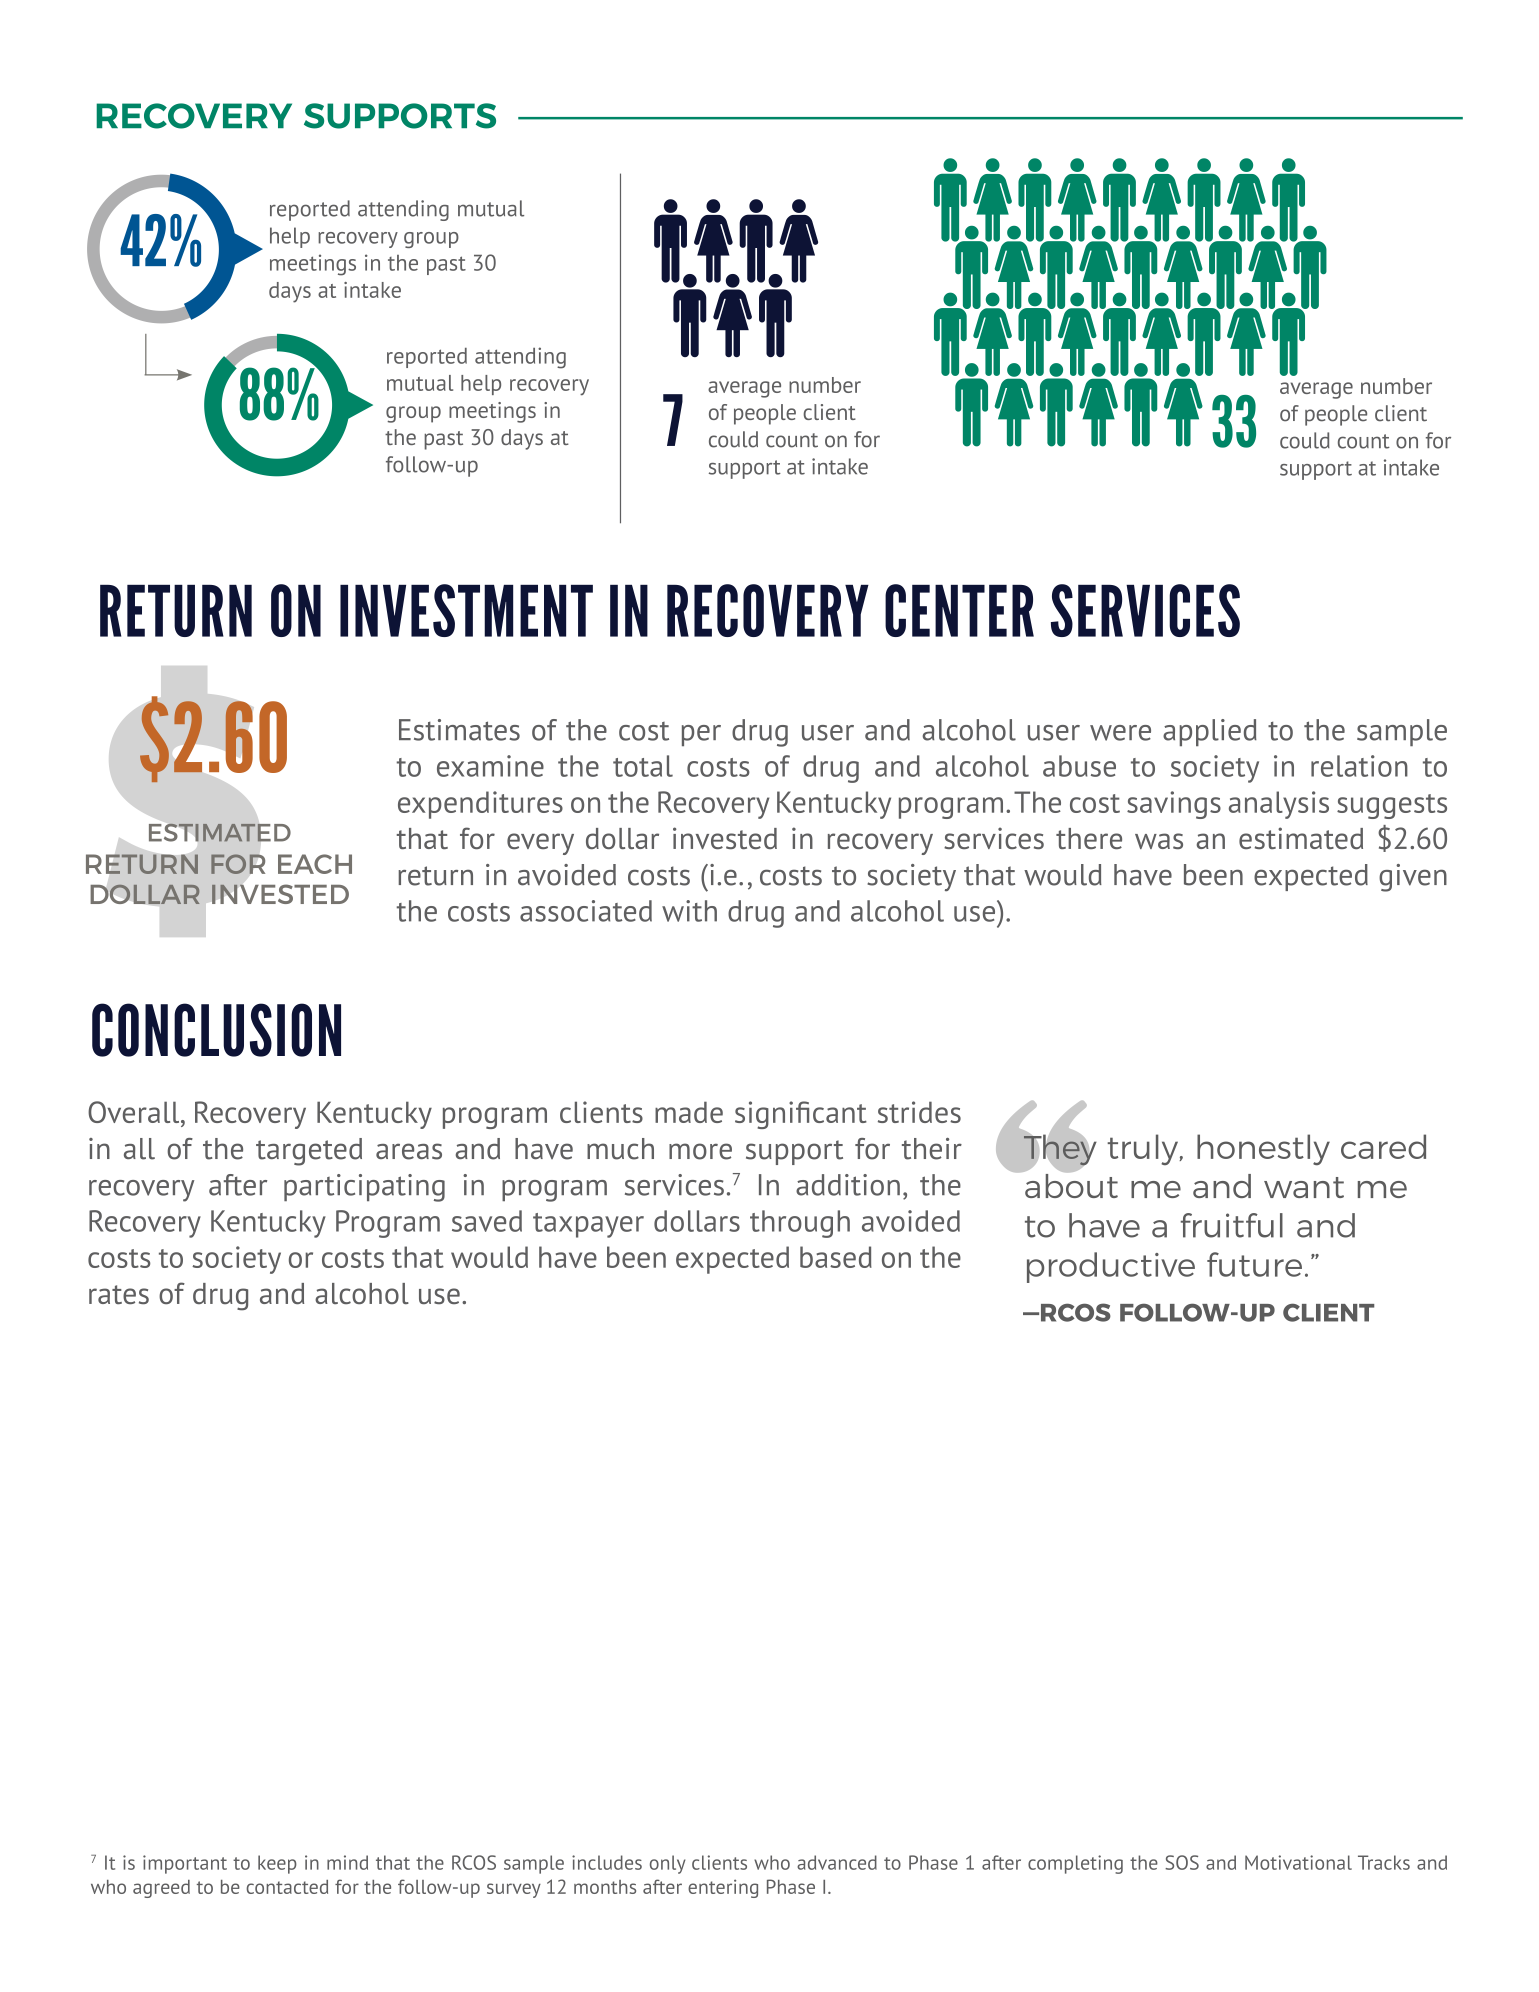 The width and height of the document is (1539, 1992). What do you see at coordinates (800, 1224) in the document?
I see `through` at bounding box center [800, 1224].
